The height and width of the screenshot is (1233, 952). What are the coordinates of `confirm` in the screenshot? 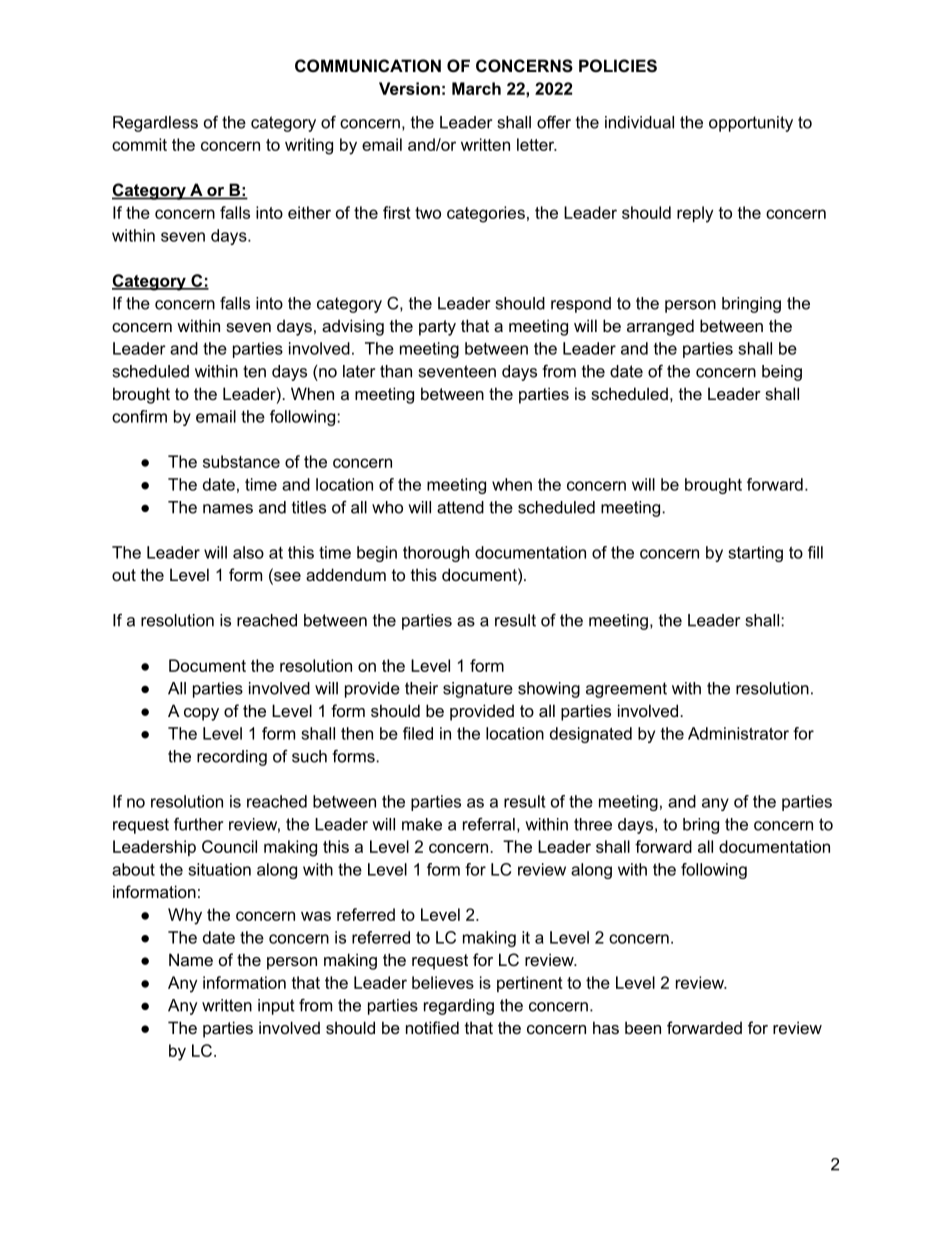 It's located at (139, 416).
